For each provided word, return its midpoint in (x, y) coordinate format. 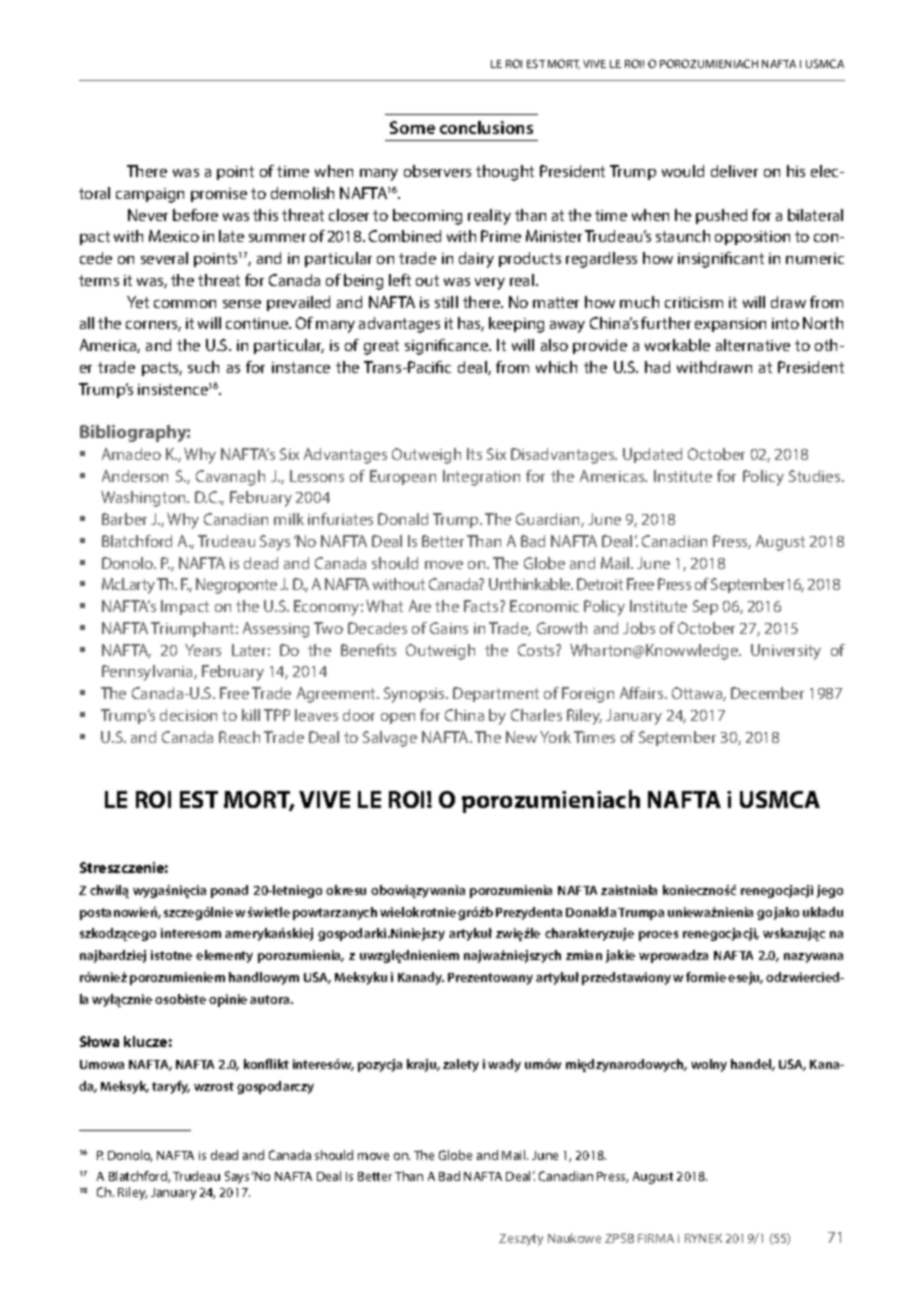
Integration (481, 478)
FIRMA (656, 1238)
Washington (144, 499)
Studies (816, 476)
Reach (239, 737)
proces (658, 936)
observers (437, 171)
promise (219, 195)
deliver (734, 171)
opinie (228, 1000)
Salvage (390, 739)
